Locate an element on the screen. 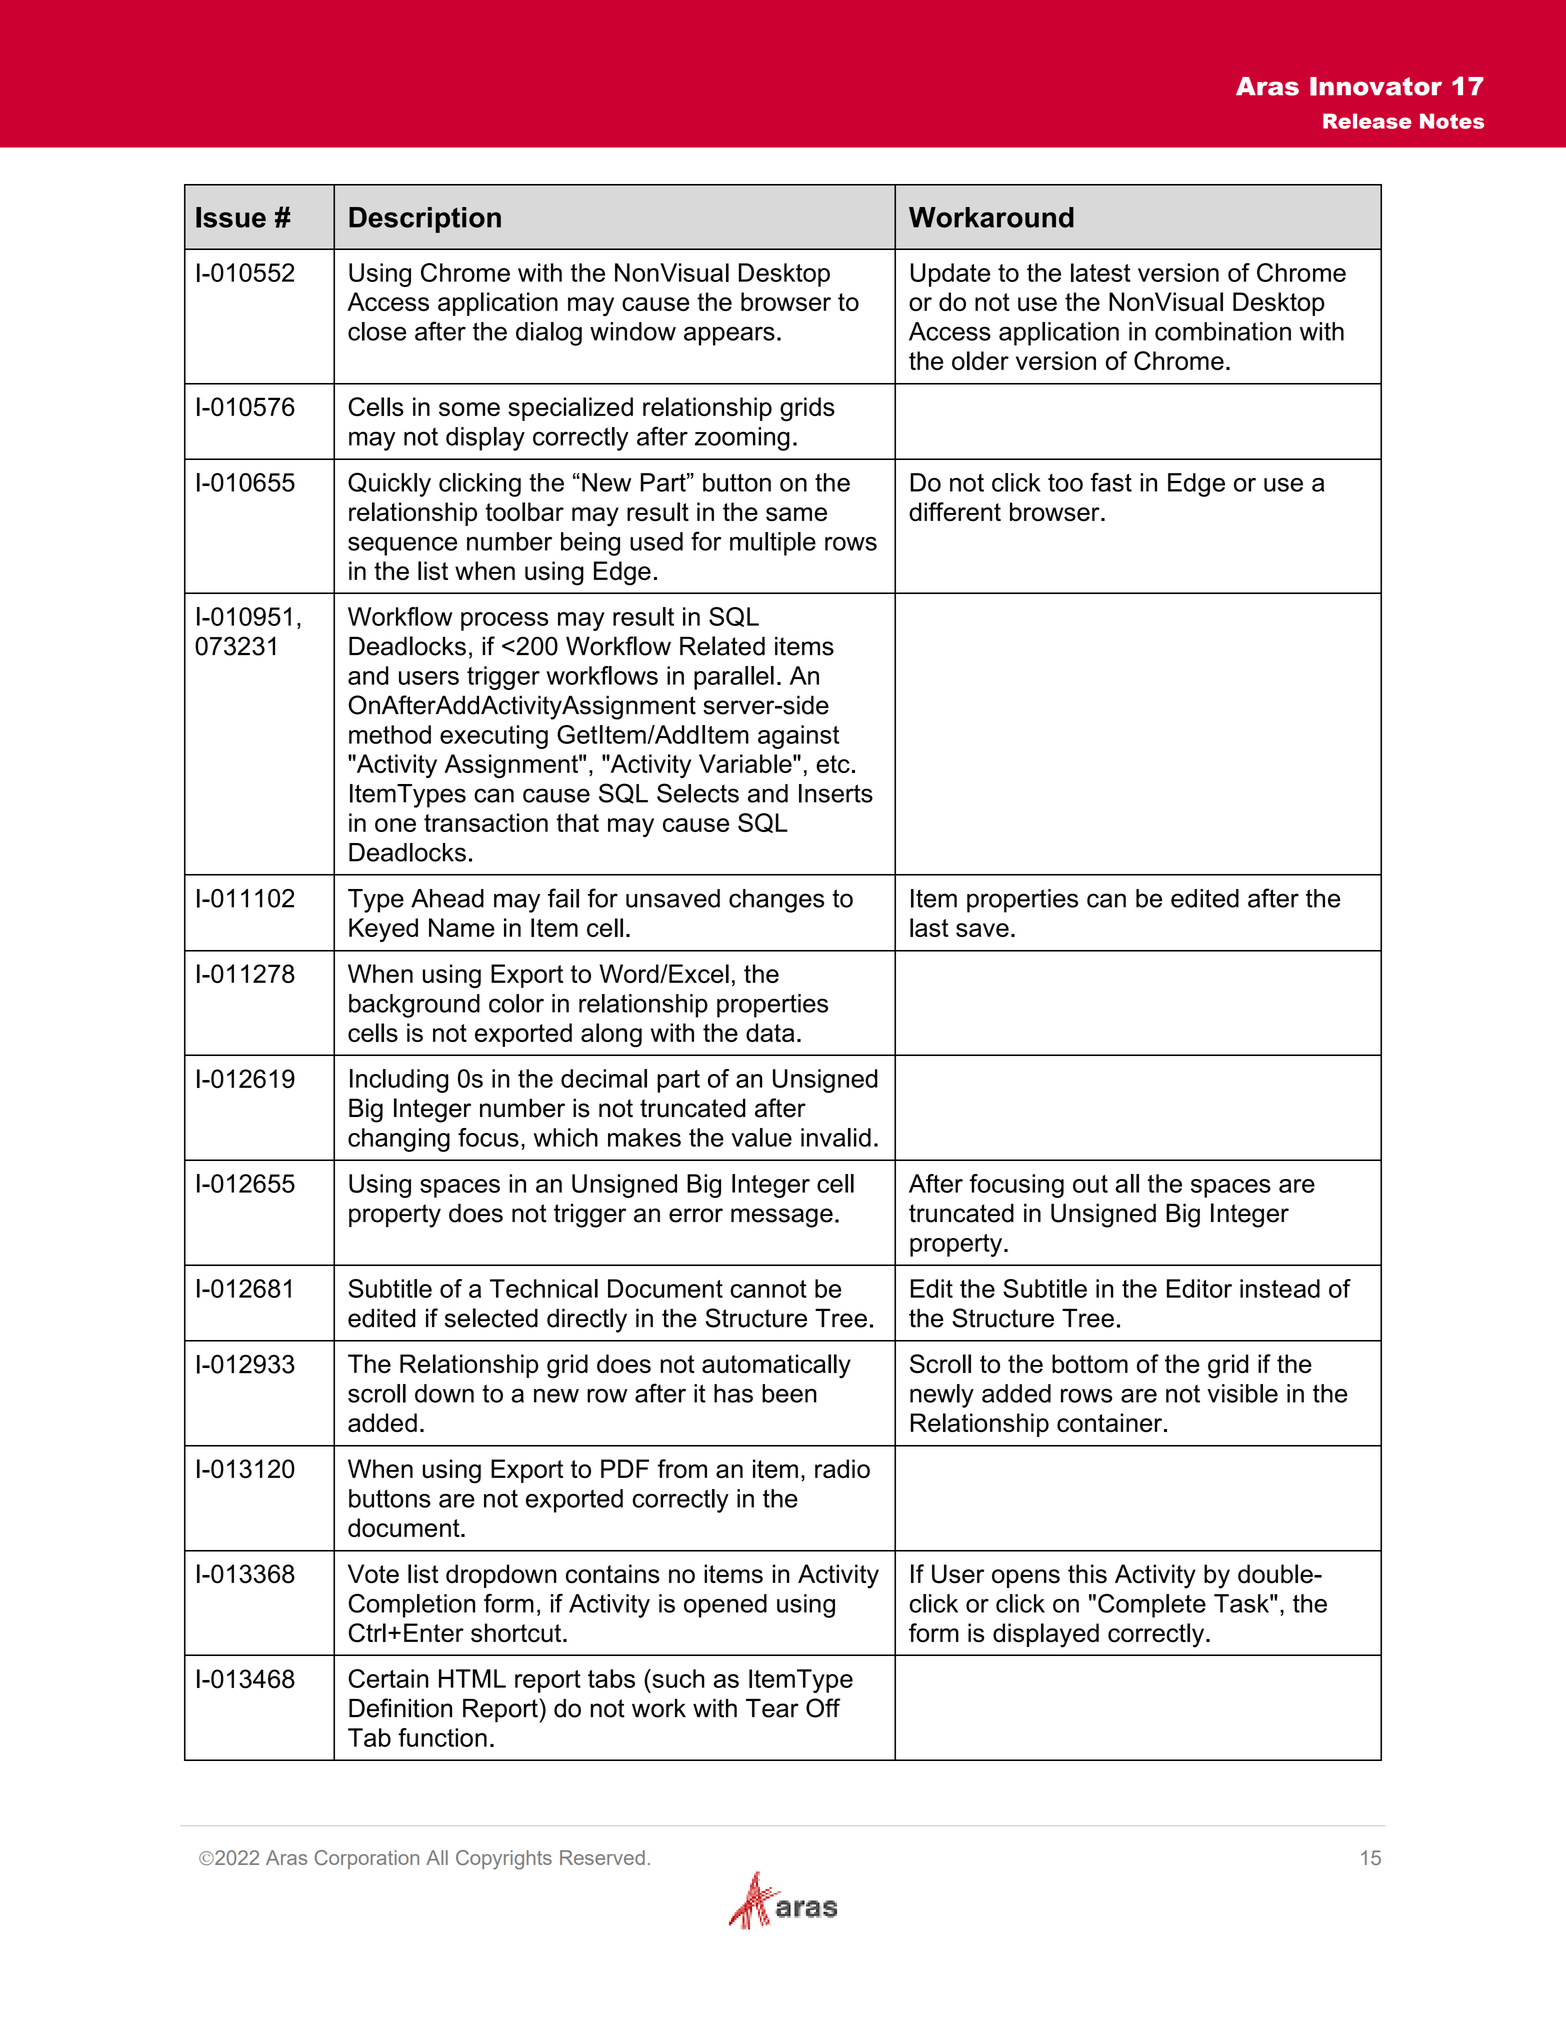 The image size is (1566, 2027). Corporation is located at coordinates (367, 1859).
